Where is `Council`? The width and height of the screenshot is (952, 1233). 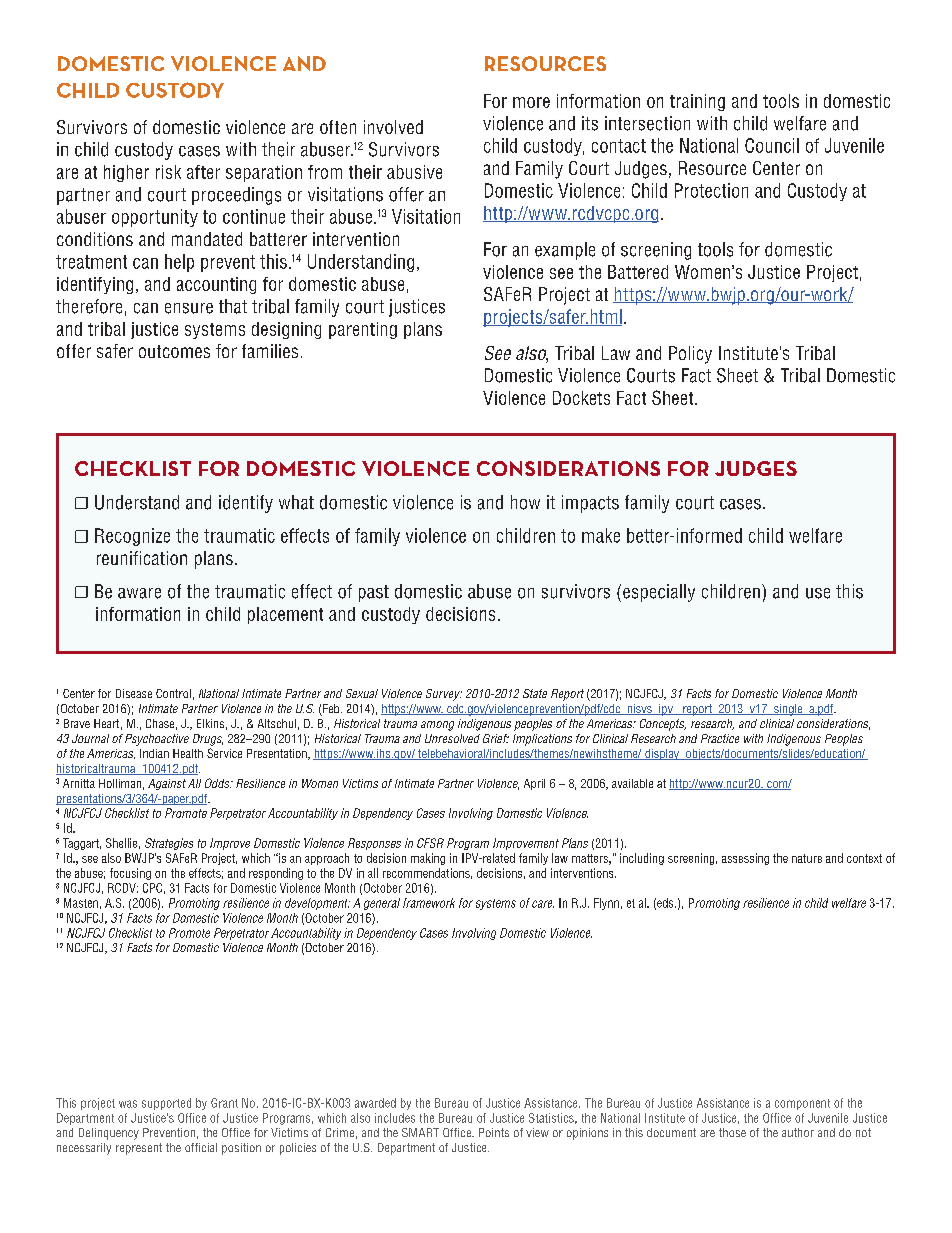 Council is located at coordinates (772, 145).
